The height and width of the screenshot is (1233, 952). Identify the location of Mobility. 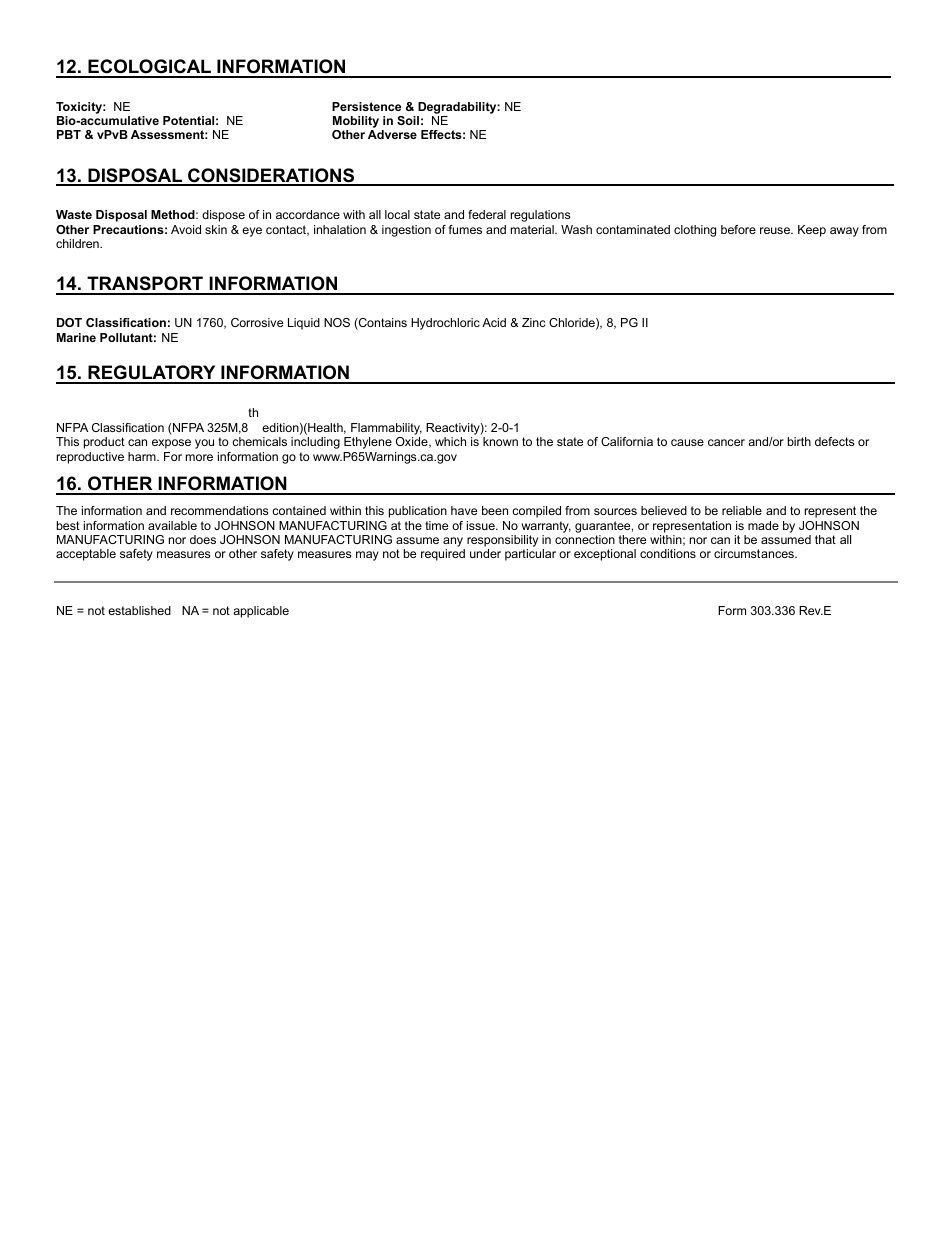
(356, 123).
